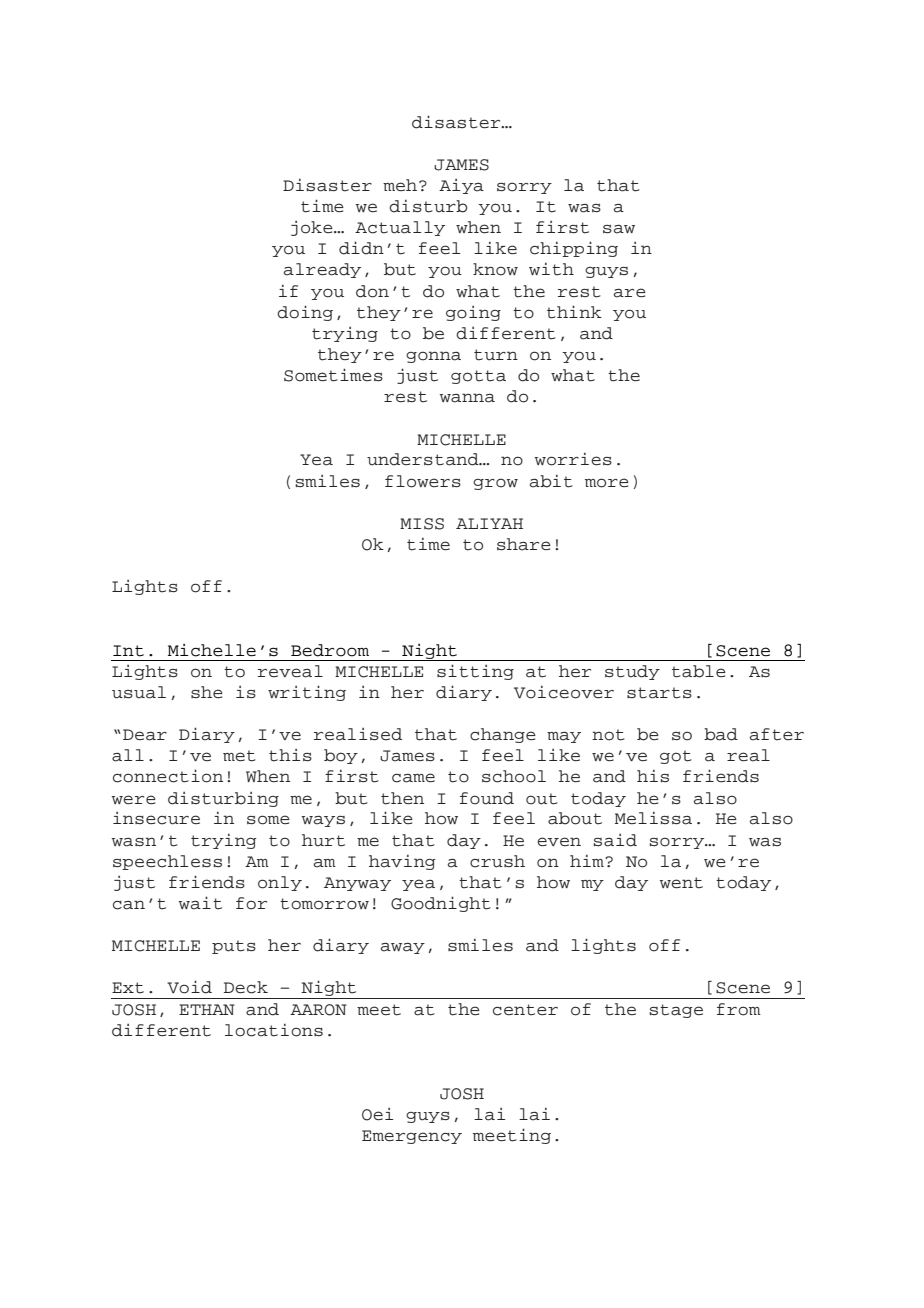 This screenshot has width=924, height=1308. Describe the element at coordinates (699, 671) in the screenshot. I see `table` at that location.
